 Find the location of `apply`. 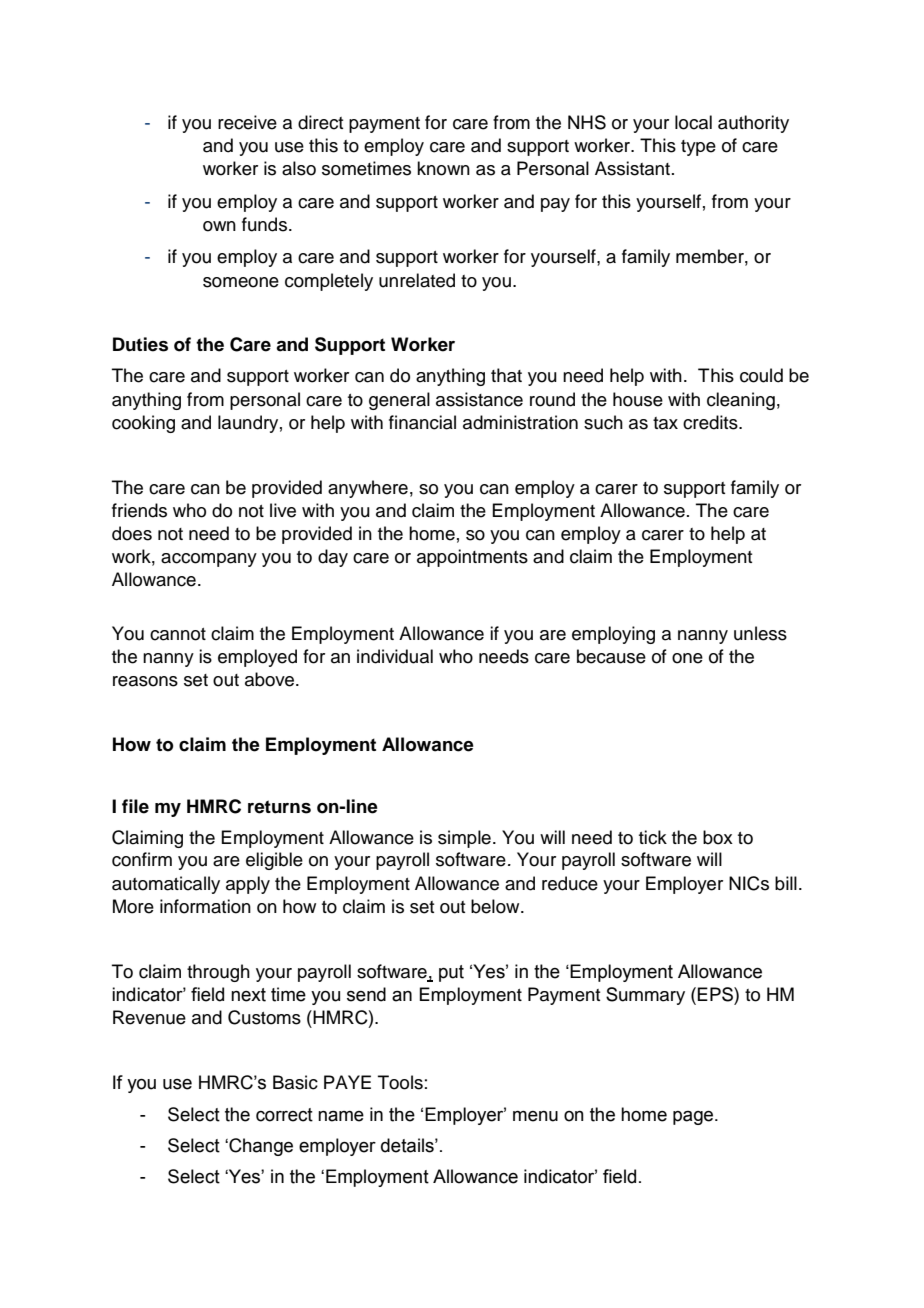

apply is located at coordinates (248, 885).
